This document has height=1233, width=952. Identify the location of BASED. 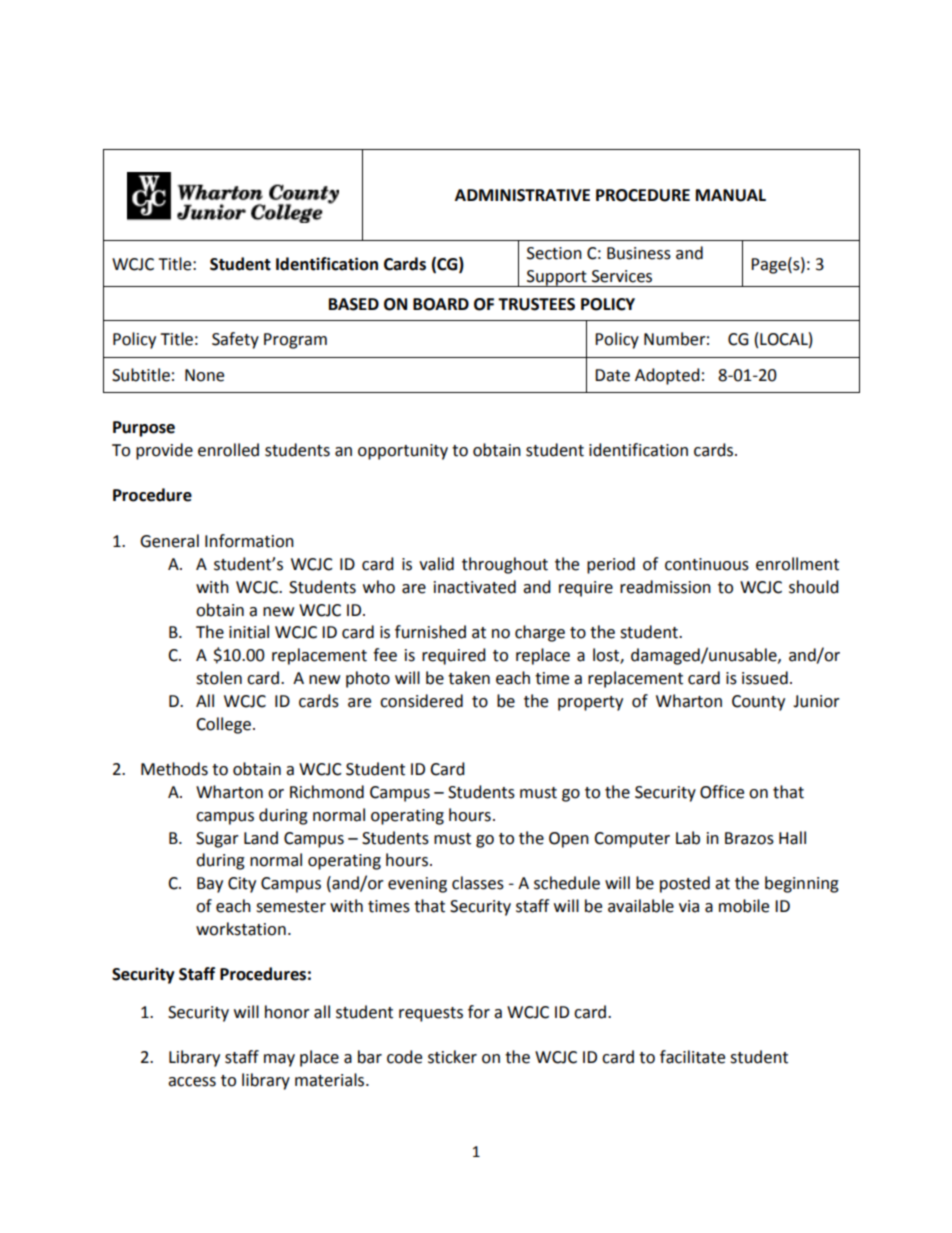
(354, 304).
